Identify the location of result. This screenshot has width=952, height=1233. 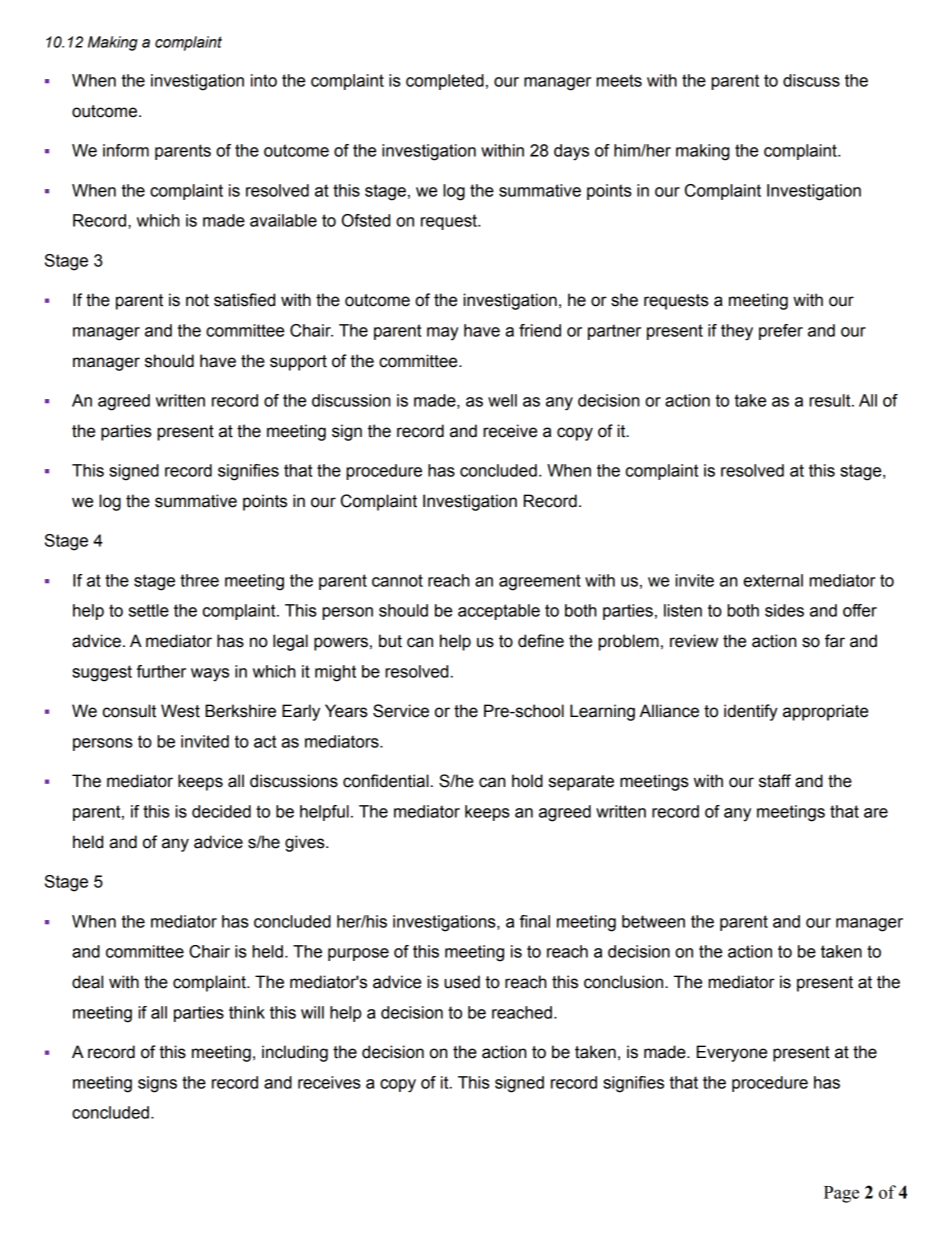
(831, 400).
